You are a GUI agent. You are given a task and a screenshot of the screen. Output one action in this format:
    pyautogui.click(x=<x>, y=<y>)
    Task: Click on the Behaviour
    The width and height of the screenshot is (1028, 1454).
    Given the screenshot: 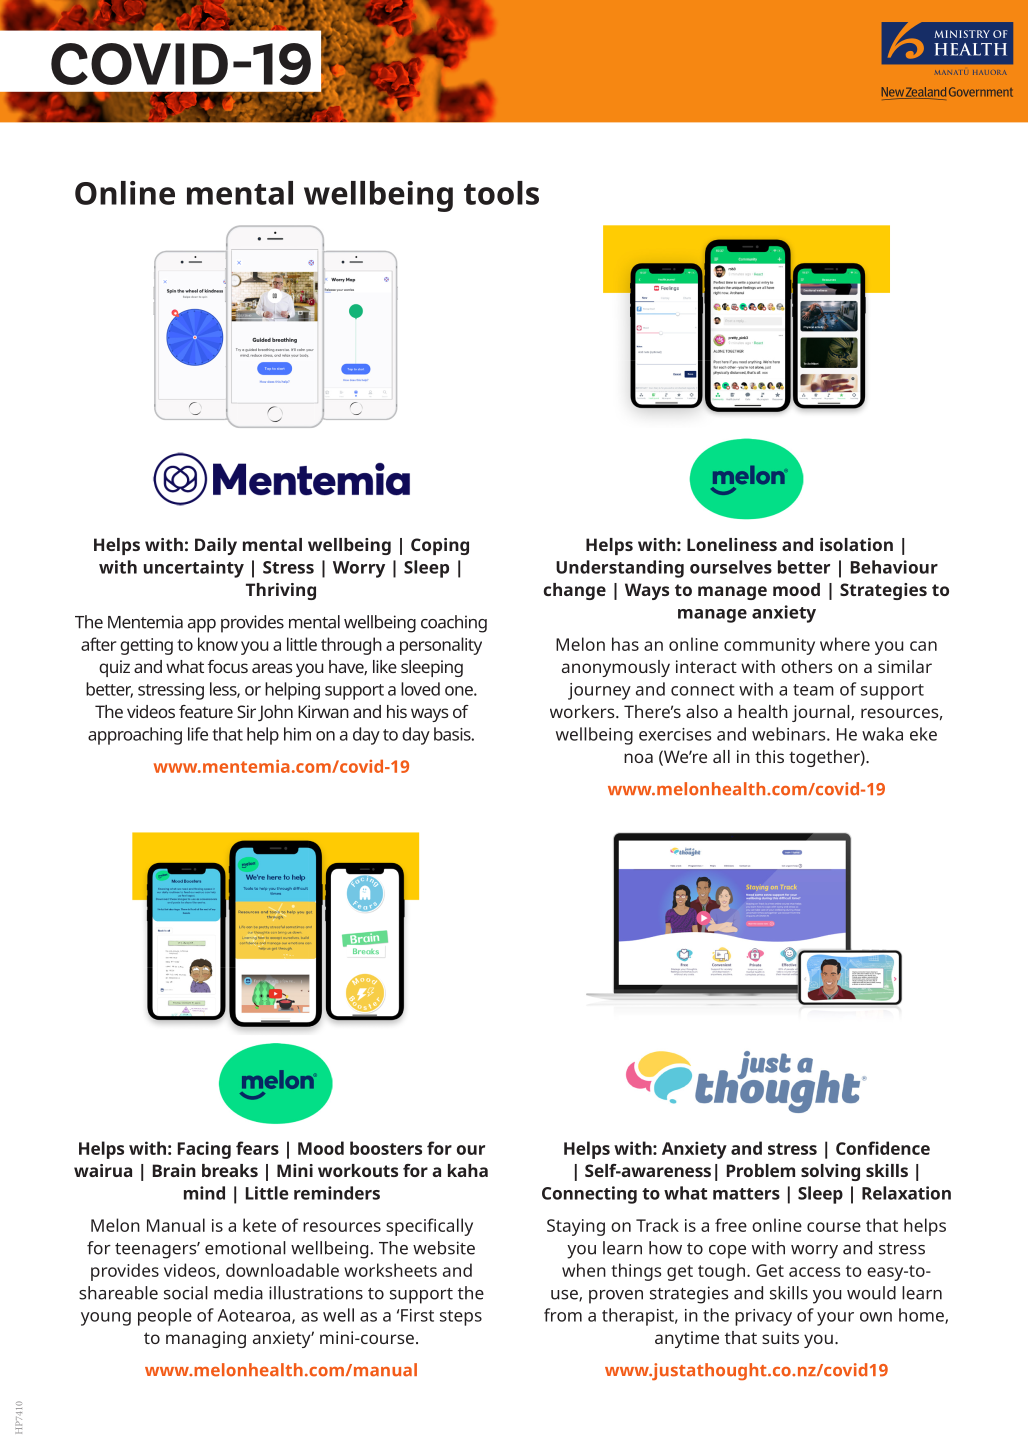 What is the action you would take?
    pyautogui.click(x=894, y=567)
